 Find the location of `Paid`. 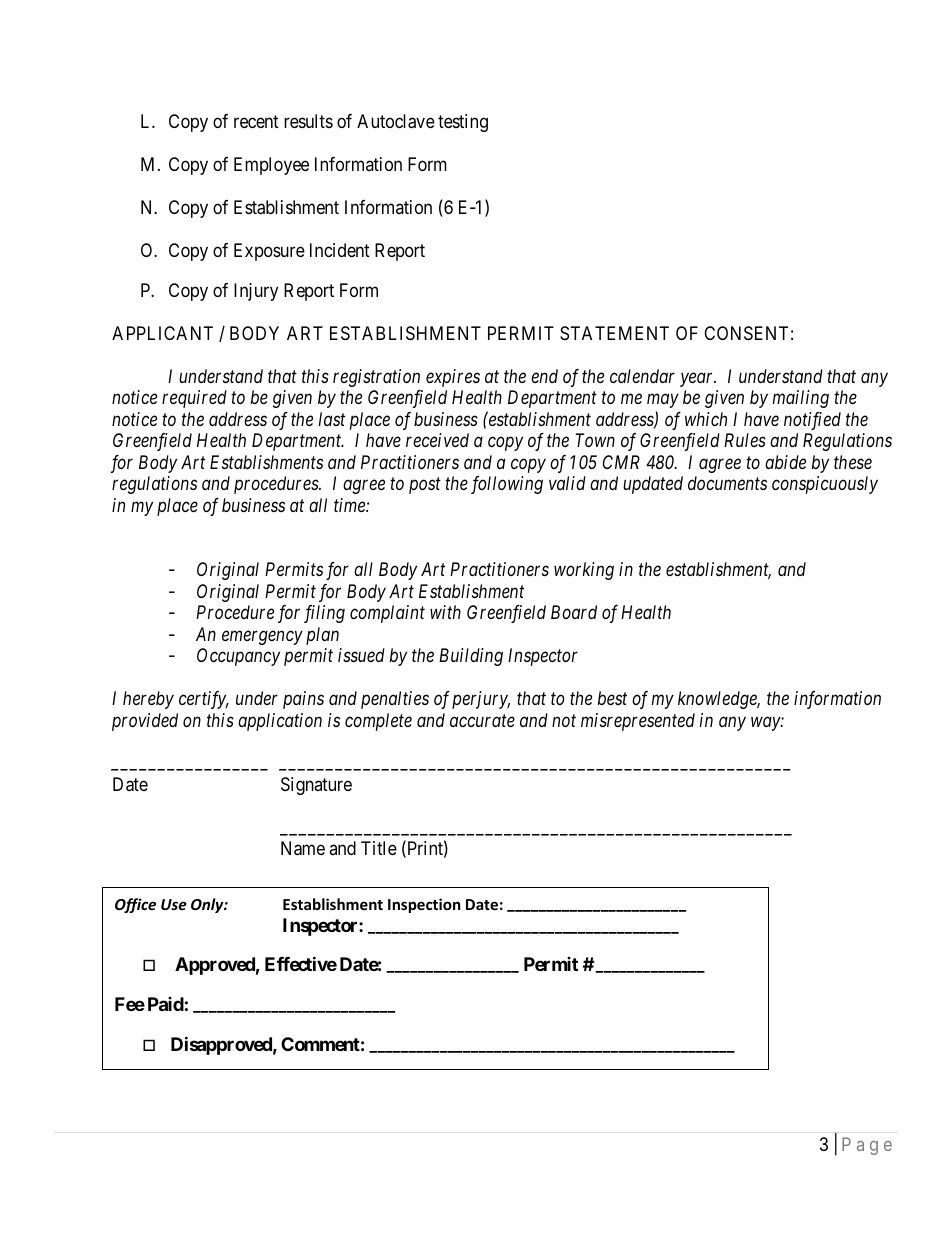

Paid is located at coordinates (166, 1004).
